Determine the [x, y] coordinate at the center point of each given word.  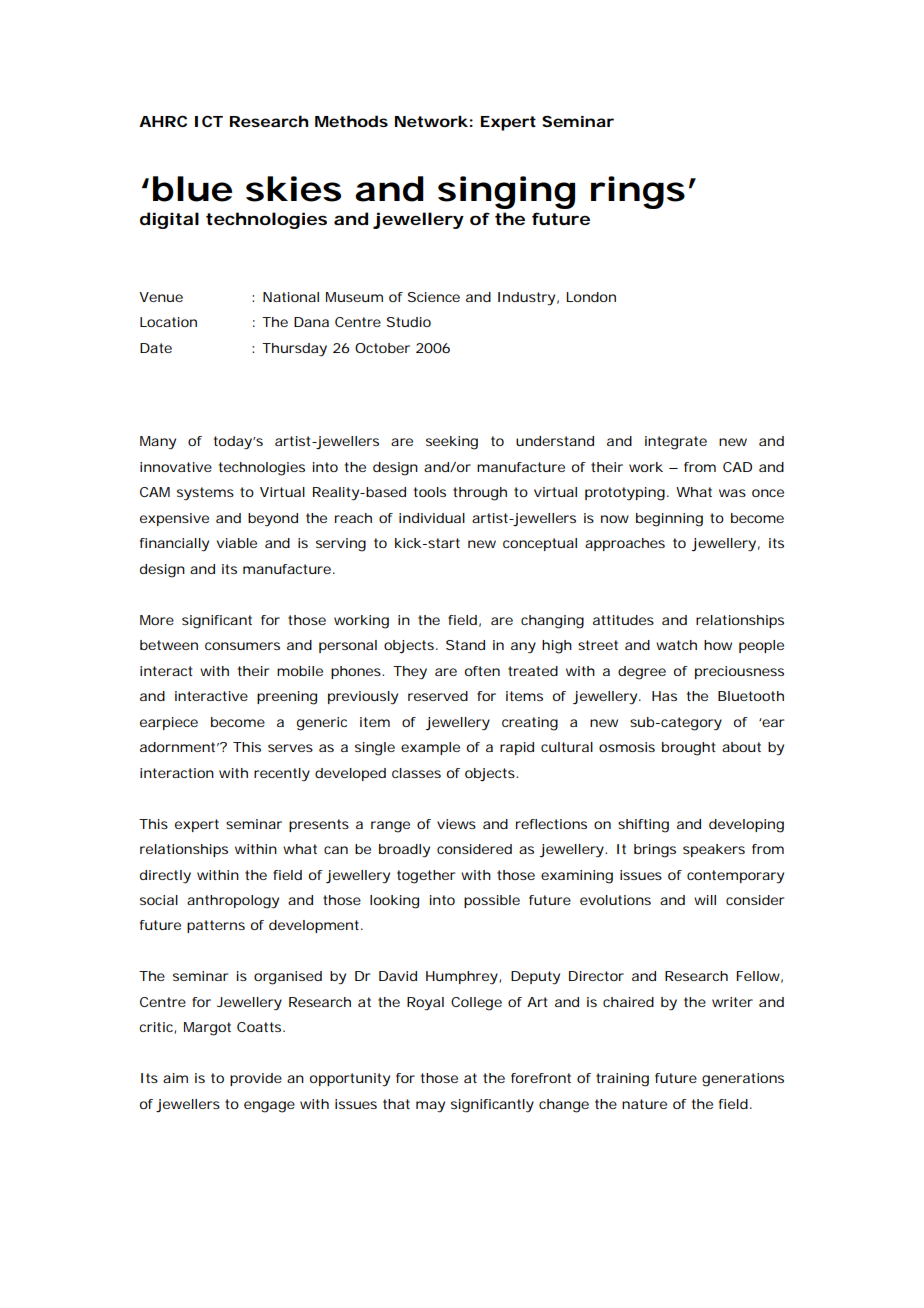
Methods [351, 121]
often [482, 671]
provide [256, 1079]
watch [676, 645]
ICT [209, 121]
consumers [242, 646]
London [591, 297]
